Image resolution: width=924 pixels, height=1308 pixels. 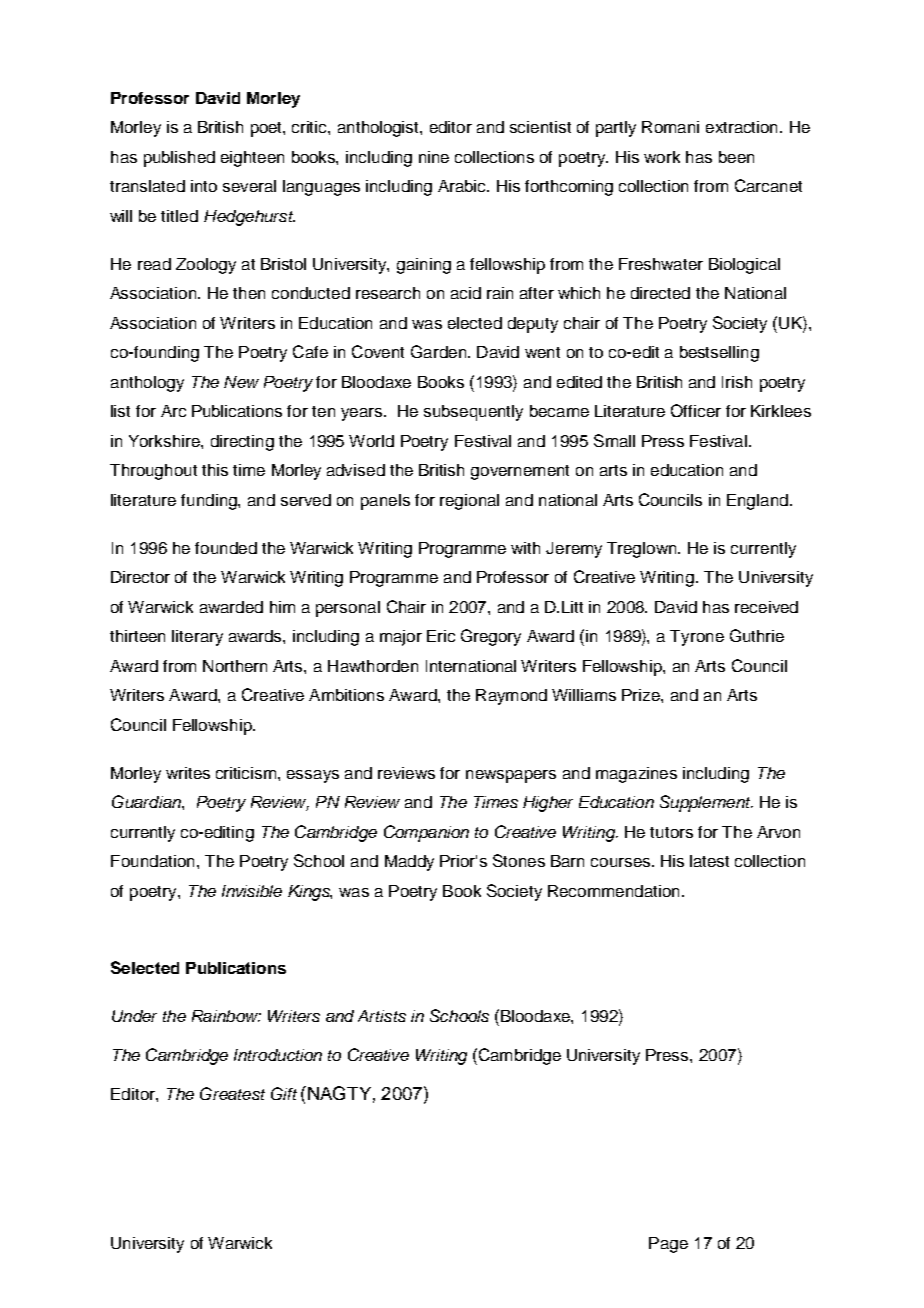 I want to click on Prize, so click(x=642, y=695).
